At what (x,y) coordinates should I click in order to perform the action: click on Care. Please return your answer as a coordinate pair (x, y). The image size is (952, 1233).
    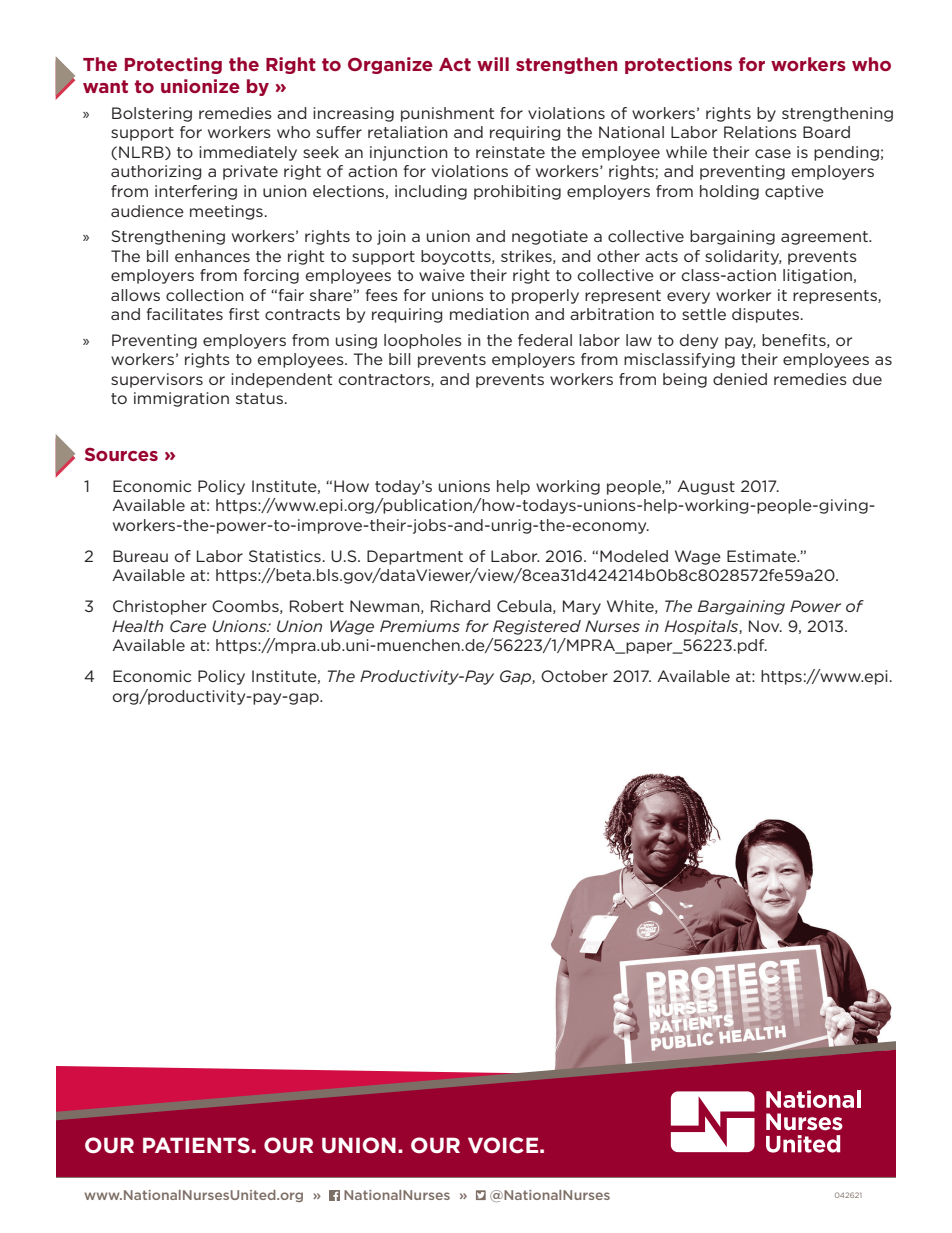
    Looking at the image, I should click on (188, 626).
